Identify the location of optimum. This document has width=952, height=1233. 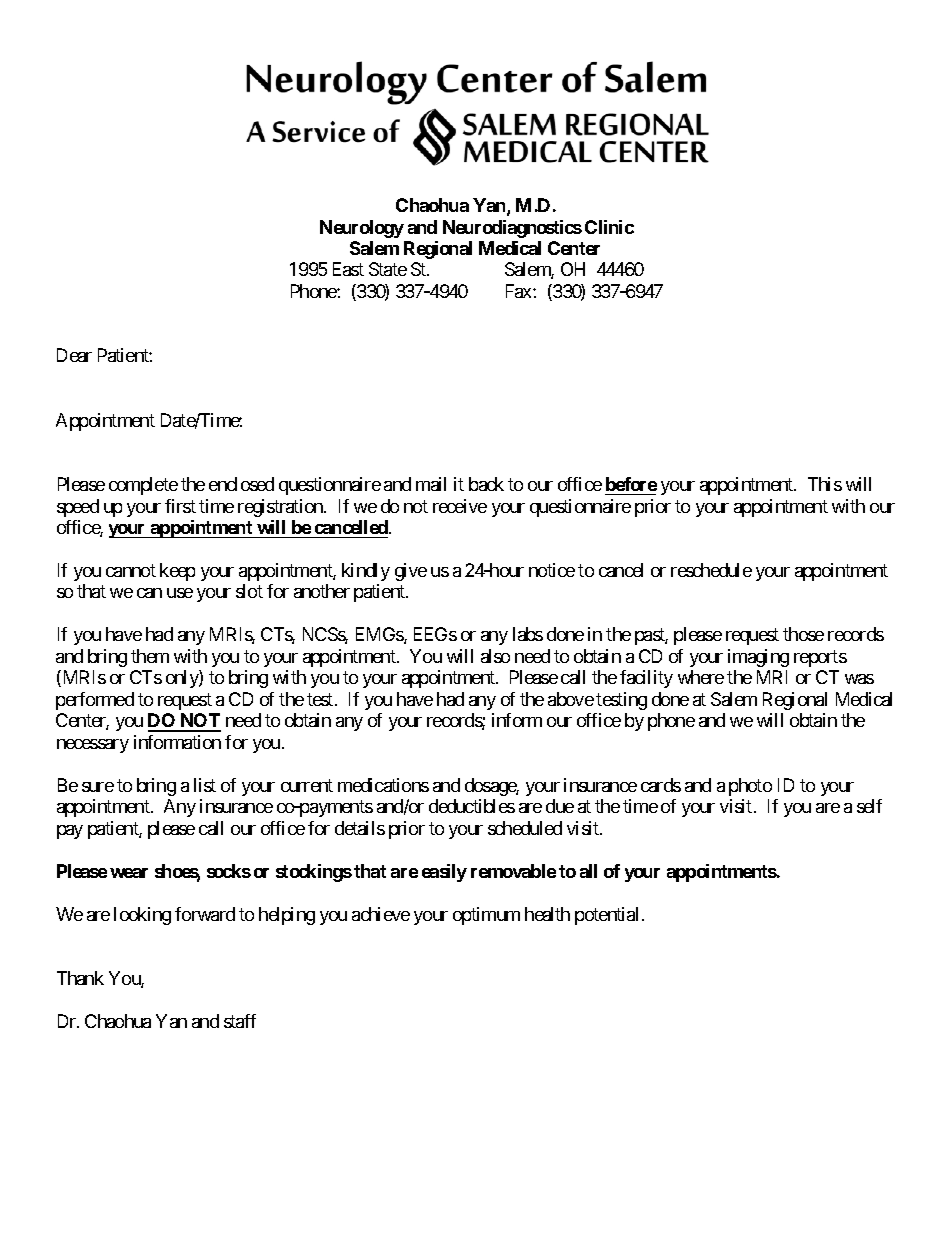
(486, 916).
